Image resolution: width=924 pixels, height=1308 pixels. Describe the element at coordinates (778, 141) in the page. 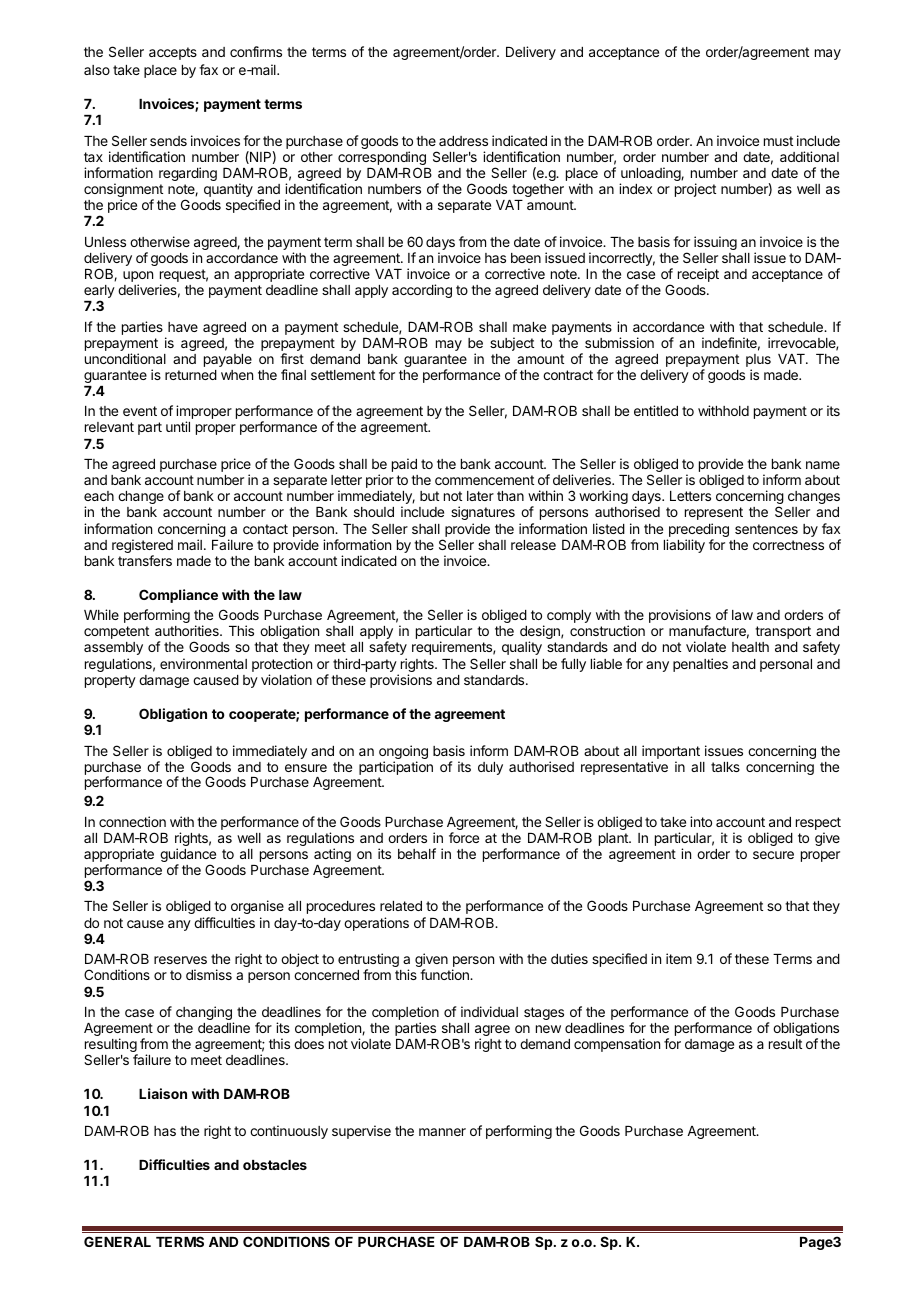

I see `must` at that location.
